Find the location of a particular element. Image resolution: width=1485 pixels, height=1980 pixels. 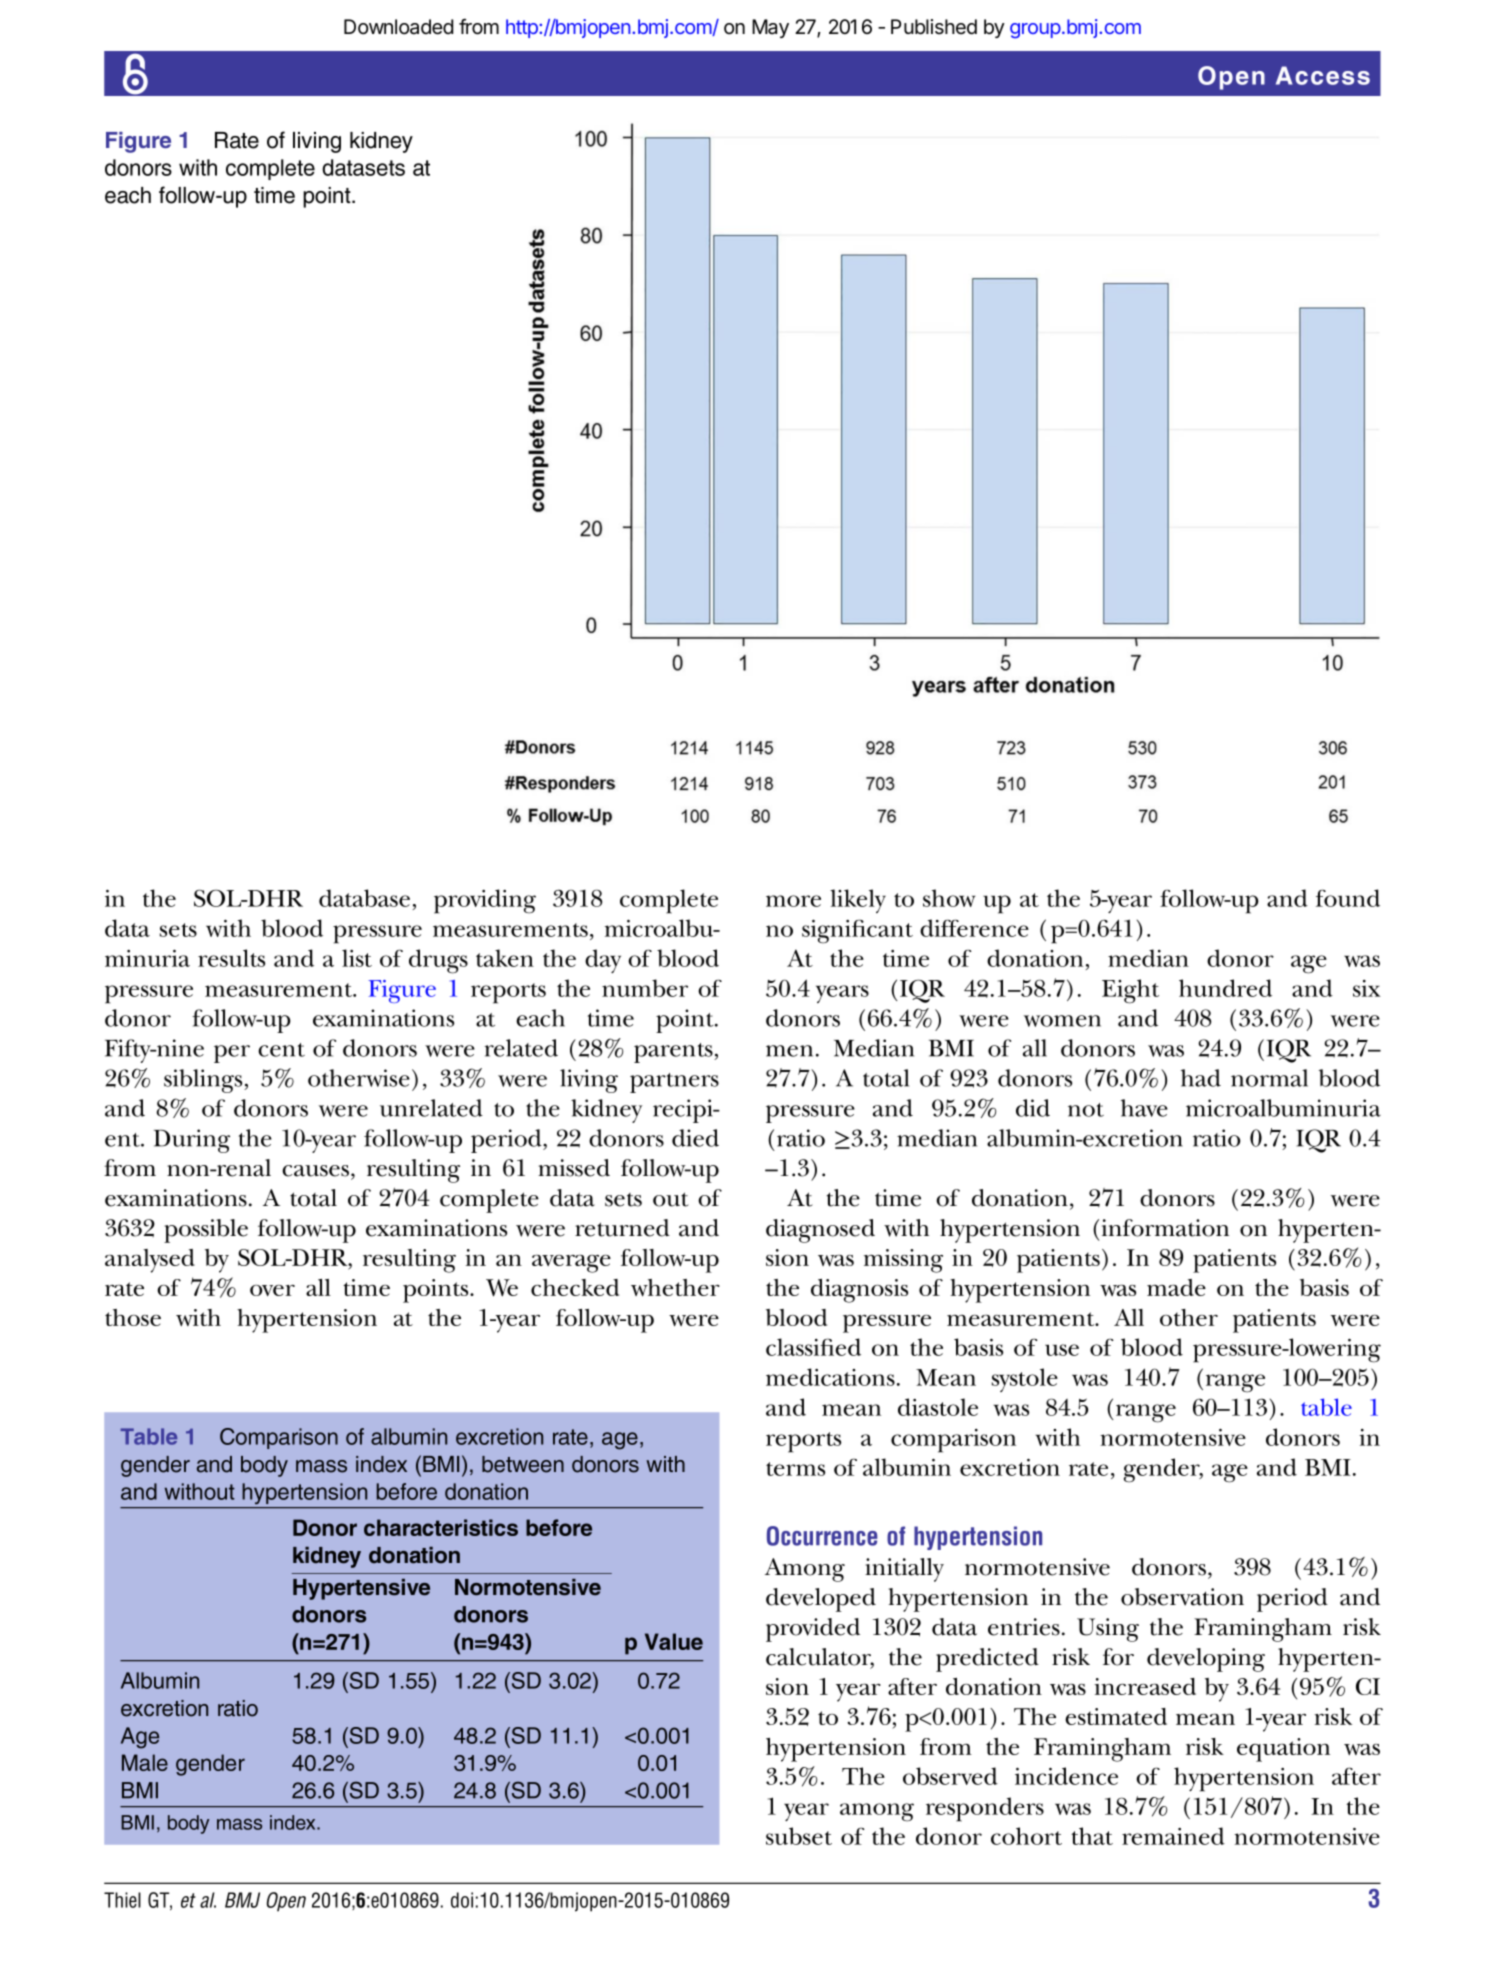

made is located at coordinates (1176, 1287).
